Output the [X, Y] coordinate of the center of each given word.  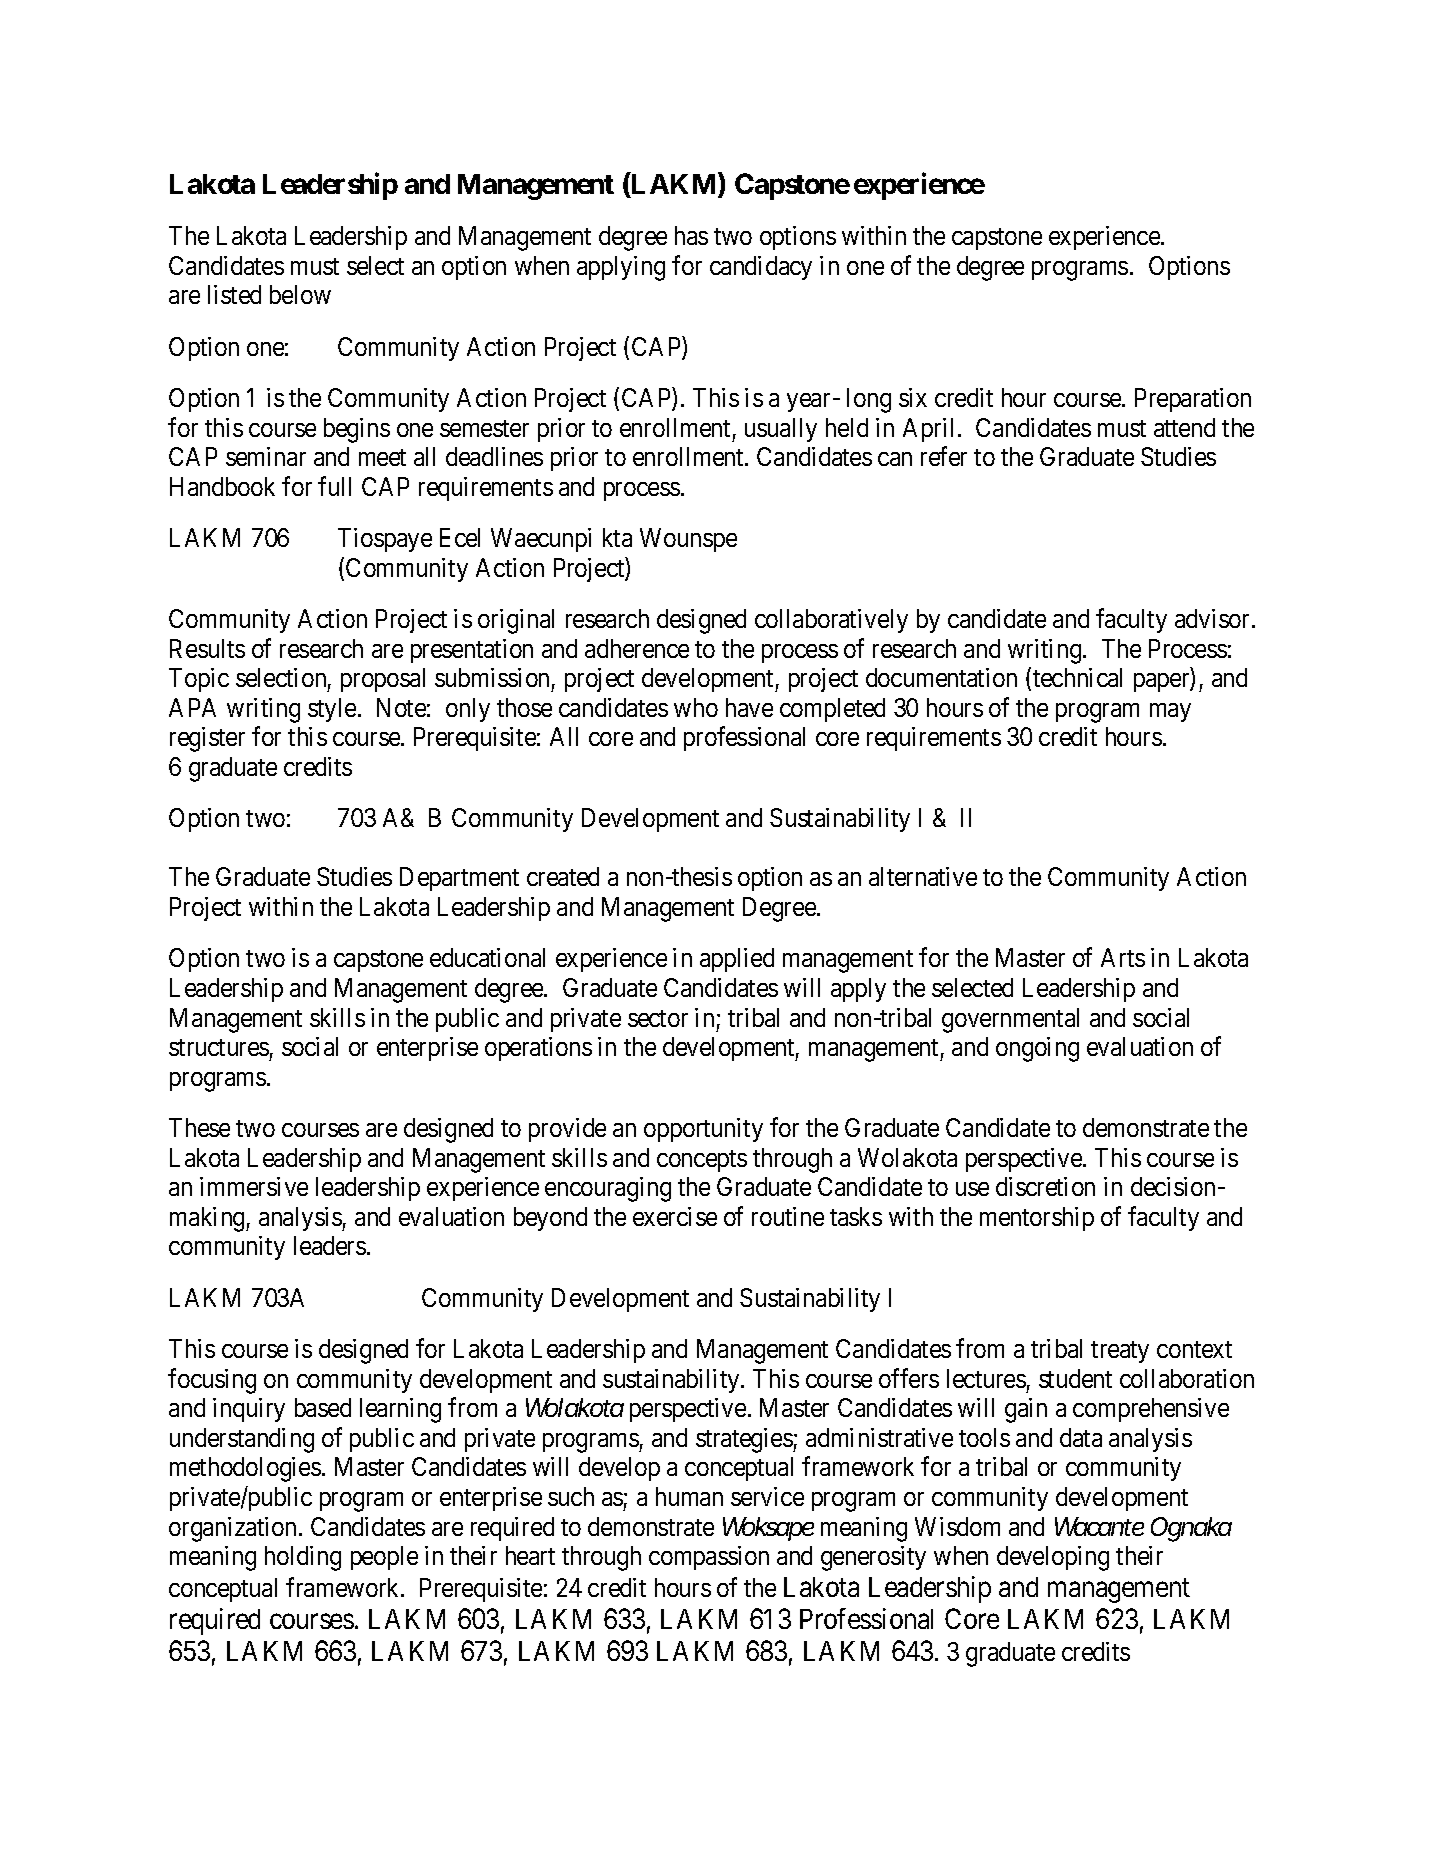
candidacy [761, 268]
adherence [637, 648]
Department [459, 879]
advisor [1212, 618]
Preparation [1193, 400]
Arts [1123, 957]
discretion [1045, 1186]
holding [303, 1558]
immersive [254, 1186]
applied [737, 960]
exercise [675, 1216]
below [300, 294]
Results [207, 648]
